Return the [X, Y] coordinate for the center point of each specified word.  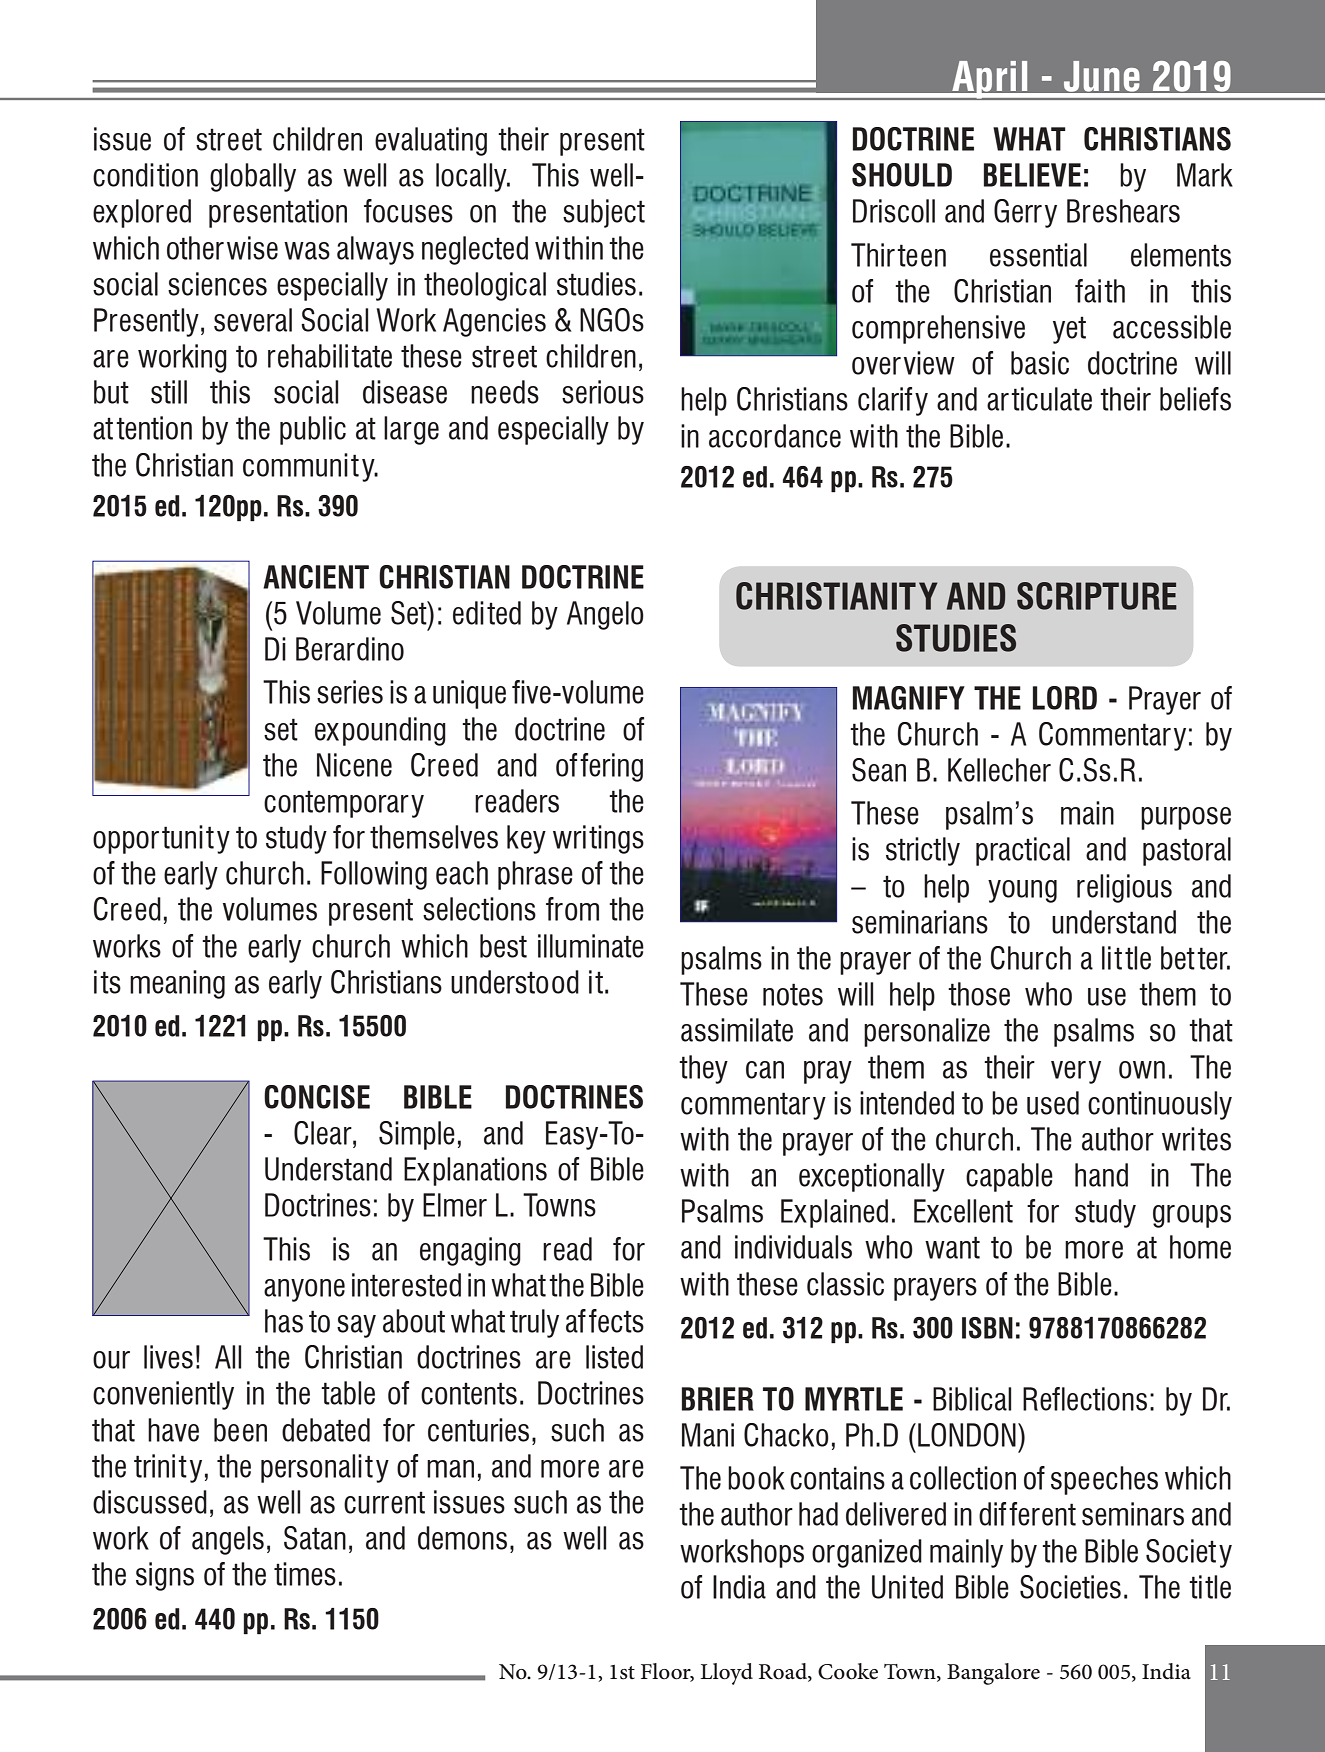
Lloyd [727, 1674]
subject [604, 213]
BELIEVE [1032, 175]
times [305, 1574]
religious [1124, 888]
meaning [177, 984]
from [572, 909]
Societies [1070, 1587]
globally [253, 177]
